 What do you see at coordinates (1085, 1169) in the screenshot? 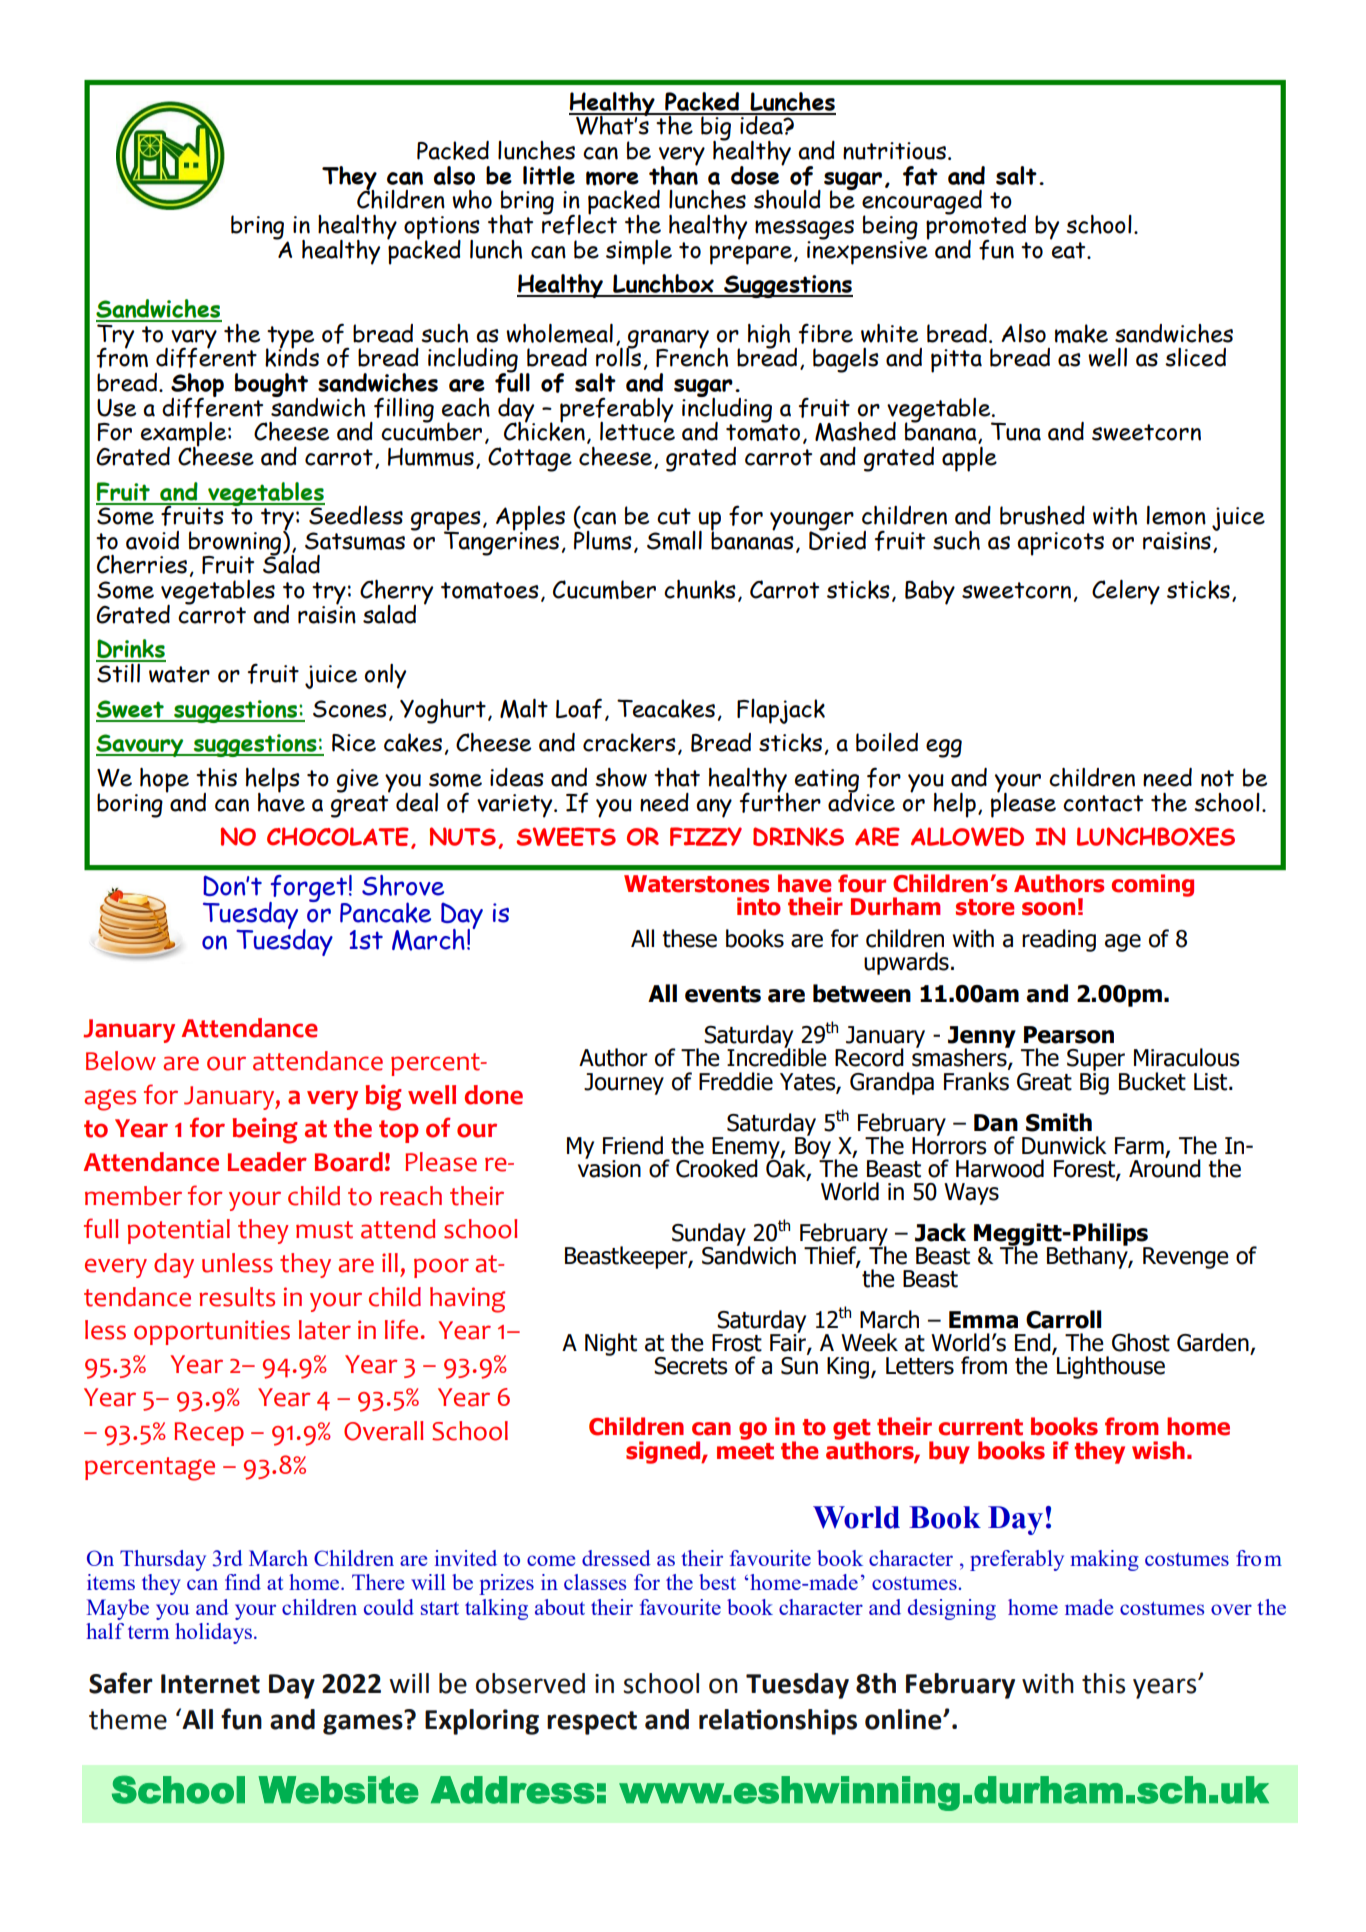
I see `Forest` at bounding box center [1085, 1169].
